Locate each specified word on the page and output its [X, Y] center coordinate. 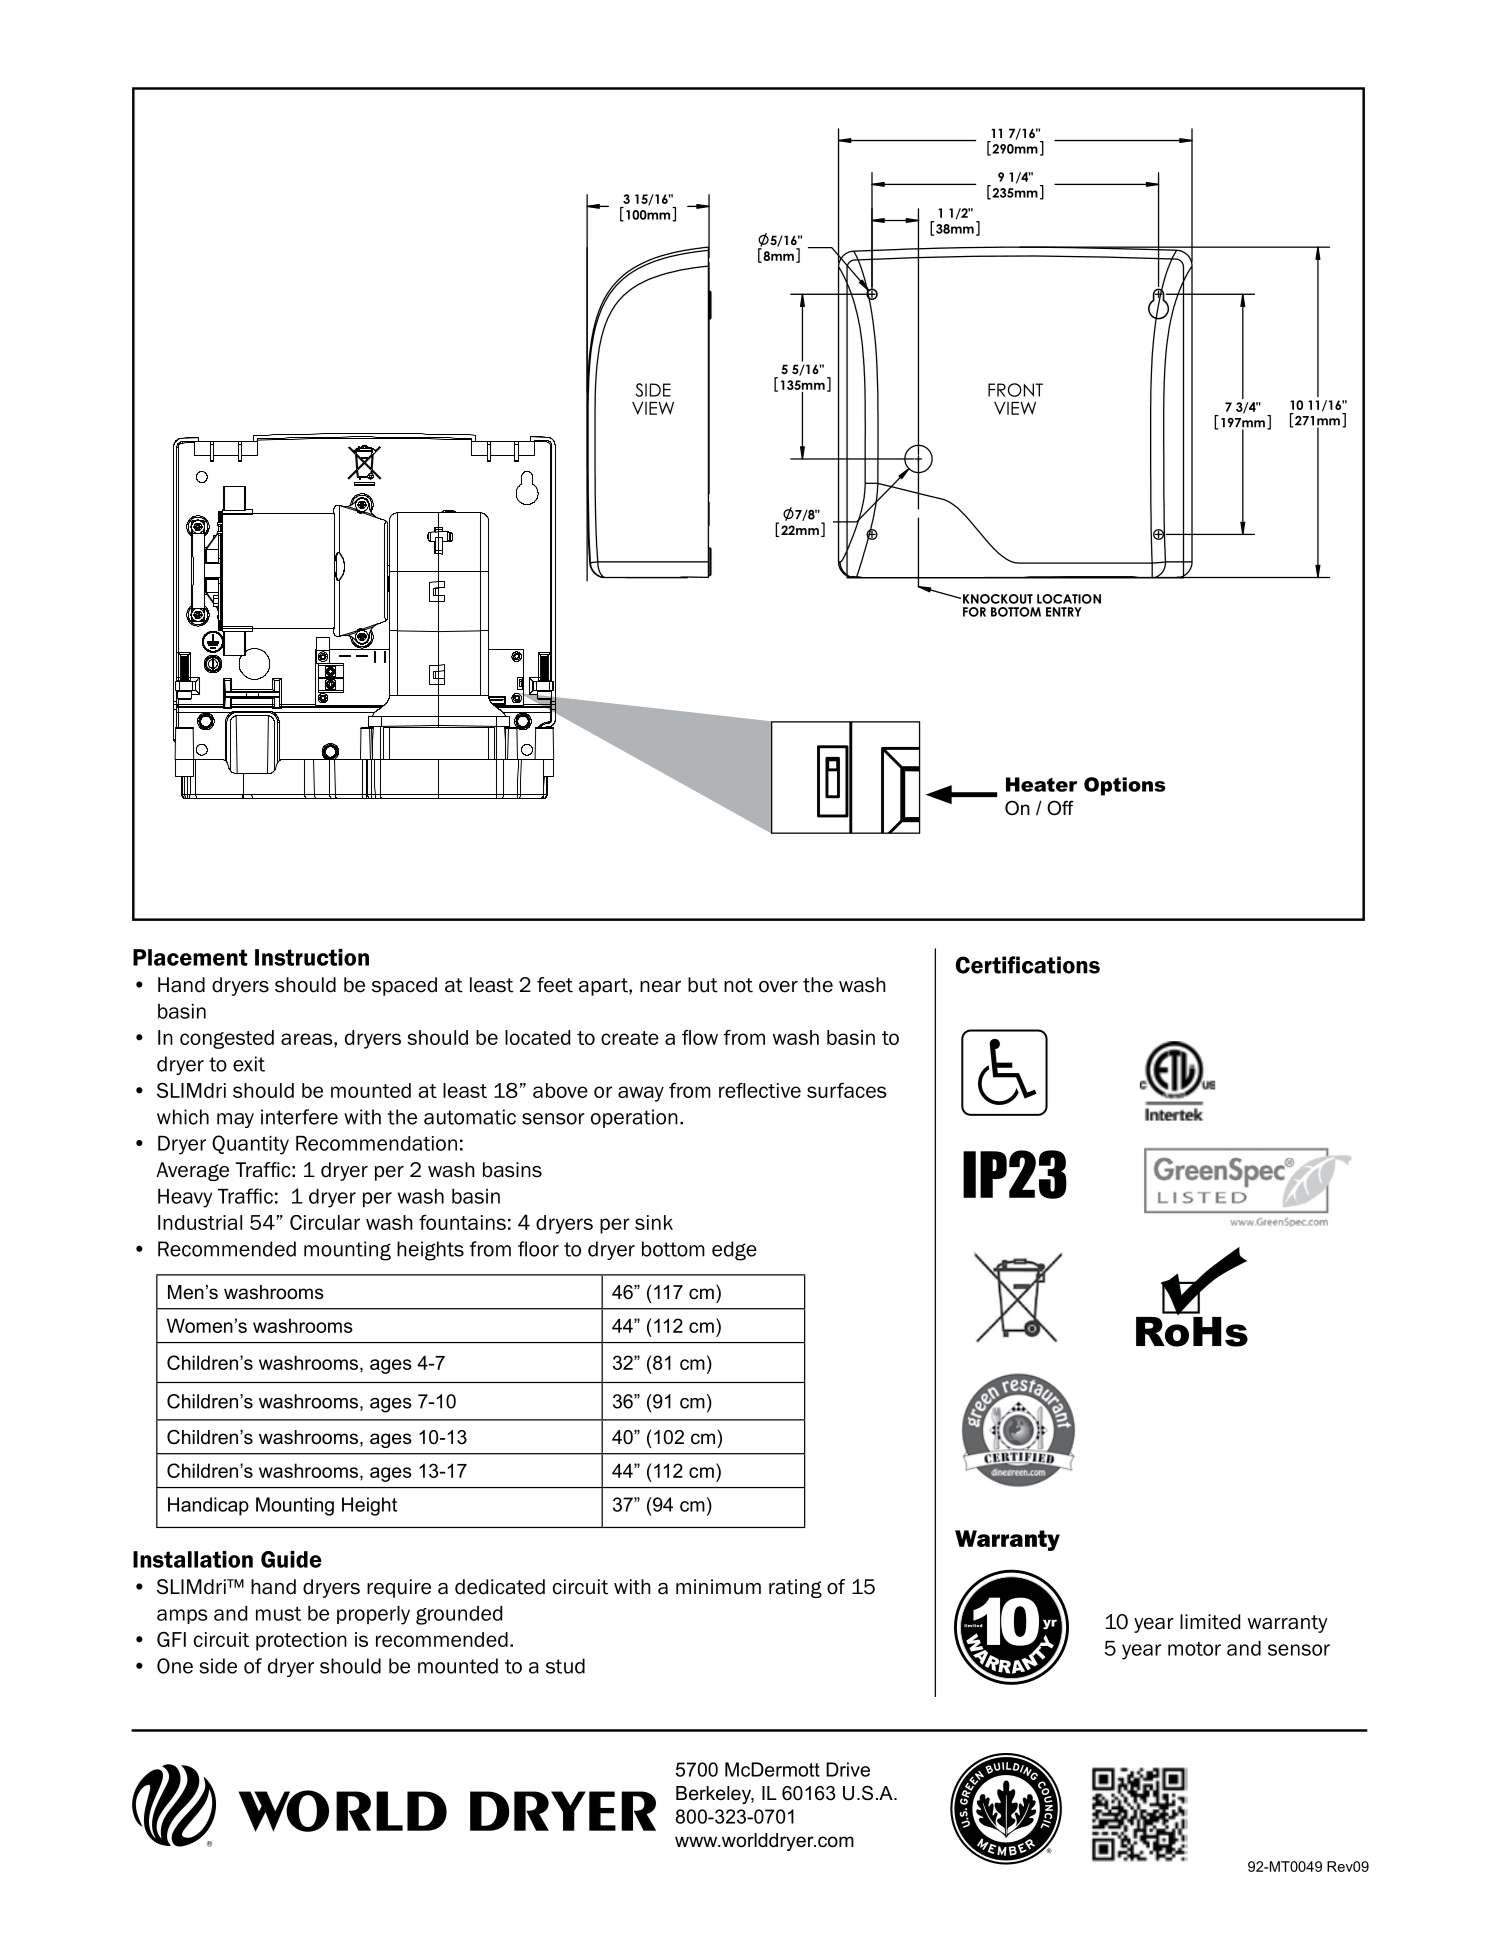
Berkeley [715, 1795]
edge [734, 1251]
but [703, 985]
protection [301, 1641]
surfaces [847, 1090]
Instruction [312, 957]
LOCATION [1069, 599]
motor [1194, 1649]
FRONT [1015, 390]
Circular [325, 1222]
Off [1060, 808]
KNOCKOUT [998, 599]
